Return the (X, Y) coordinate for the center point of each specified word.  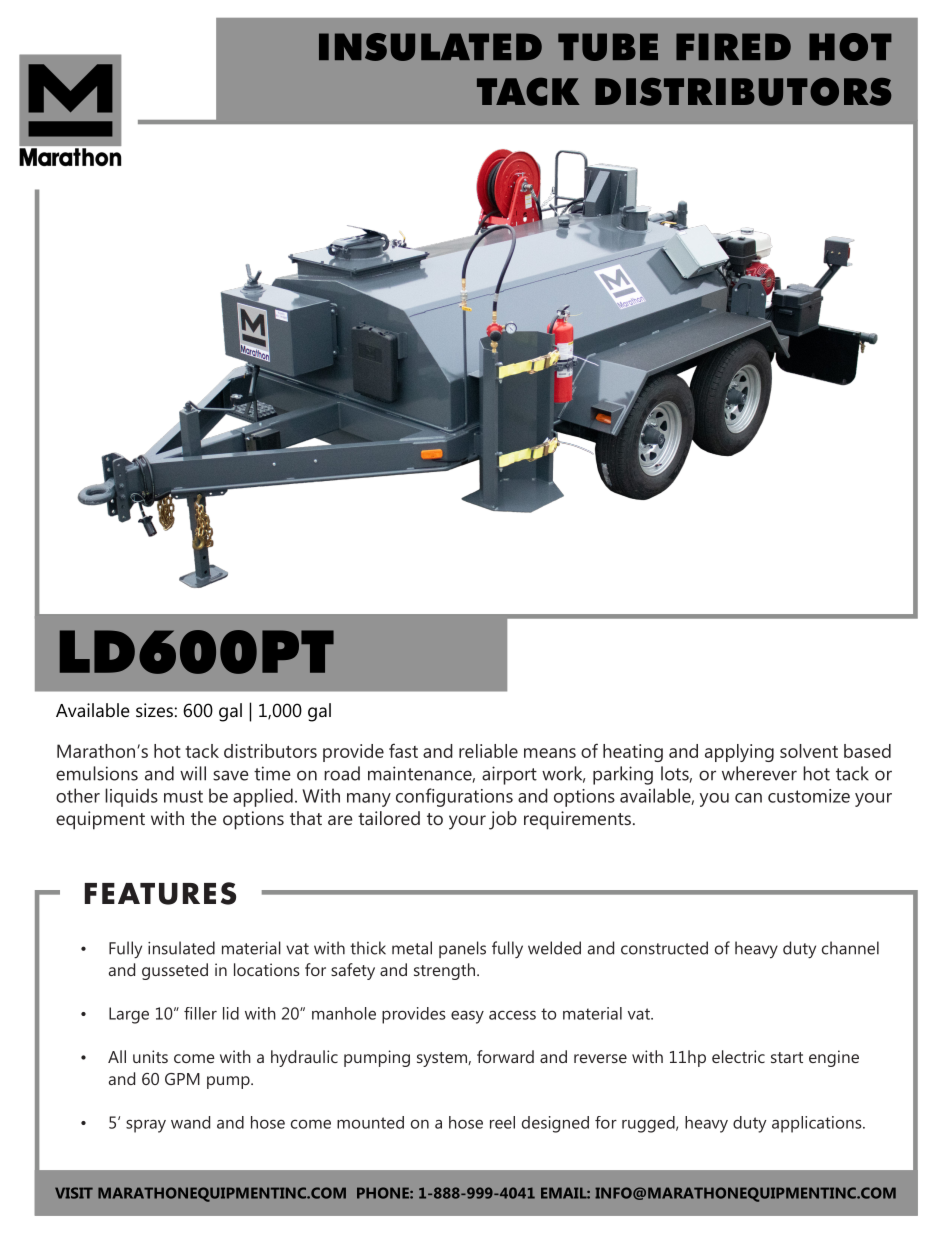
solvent (809, 751)
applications (818, 1124)
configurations (454, 797)
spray (146, 1126)
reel (502, 1122)
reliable (488, 751)
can (748, 798)
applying (739, 753)
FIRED (733, 46)
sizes (154, 710)
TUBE (608, 47)
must (183, 796)
